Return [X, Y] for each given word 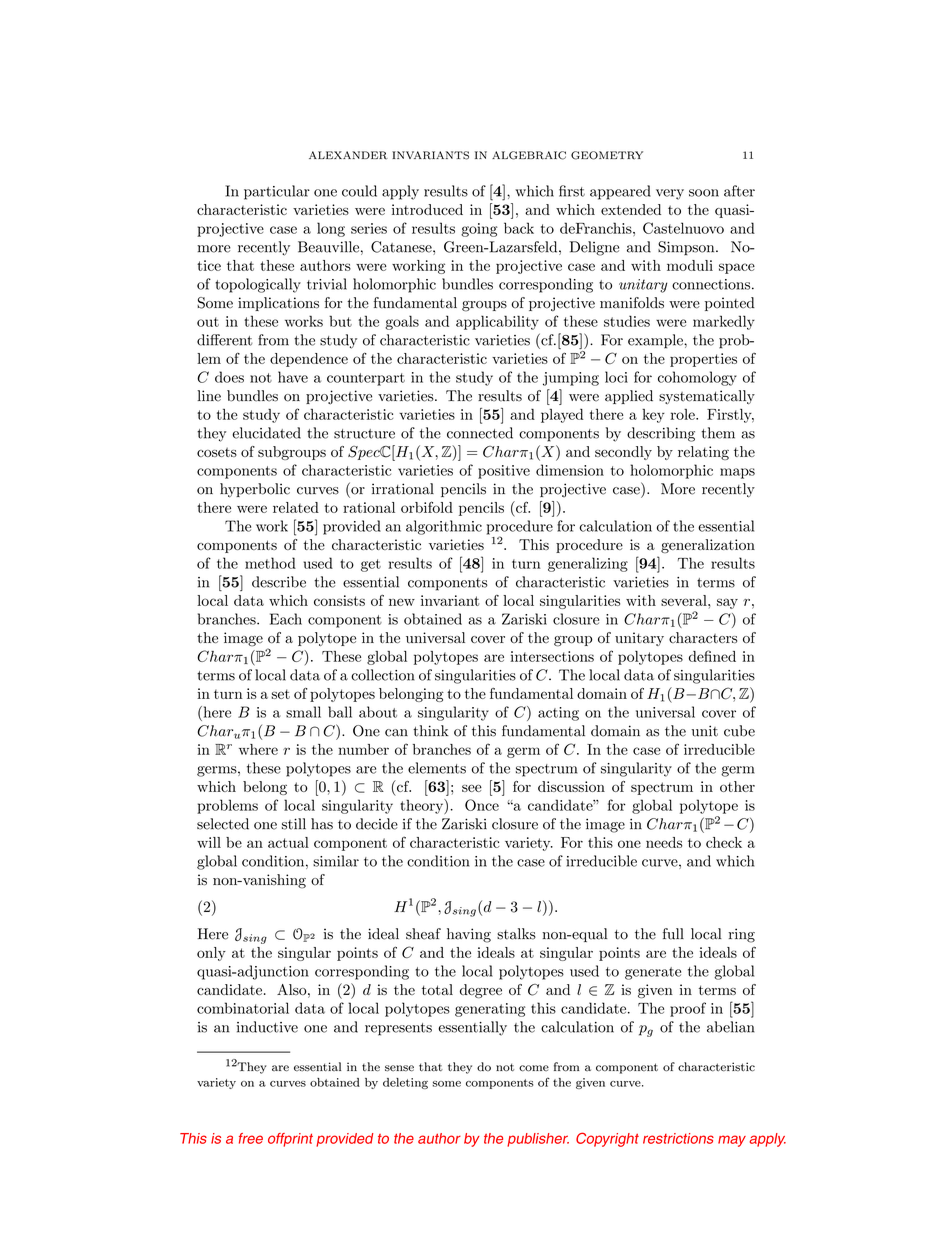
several [685, 600]
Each [286, 619]
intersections [552, 656]
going [479, 230]
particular [277, 192]
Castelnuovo [683, 228]
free [251, 1138]
